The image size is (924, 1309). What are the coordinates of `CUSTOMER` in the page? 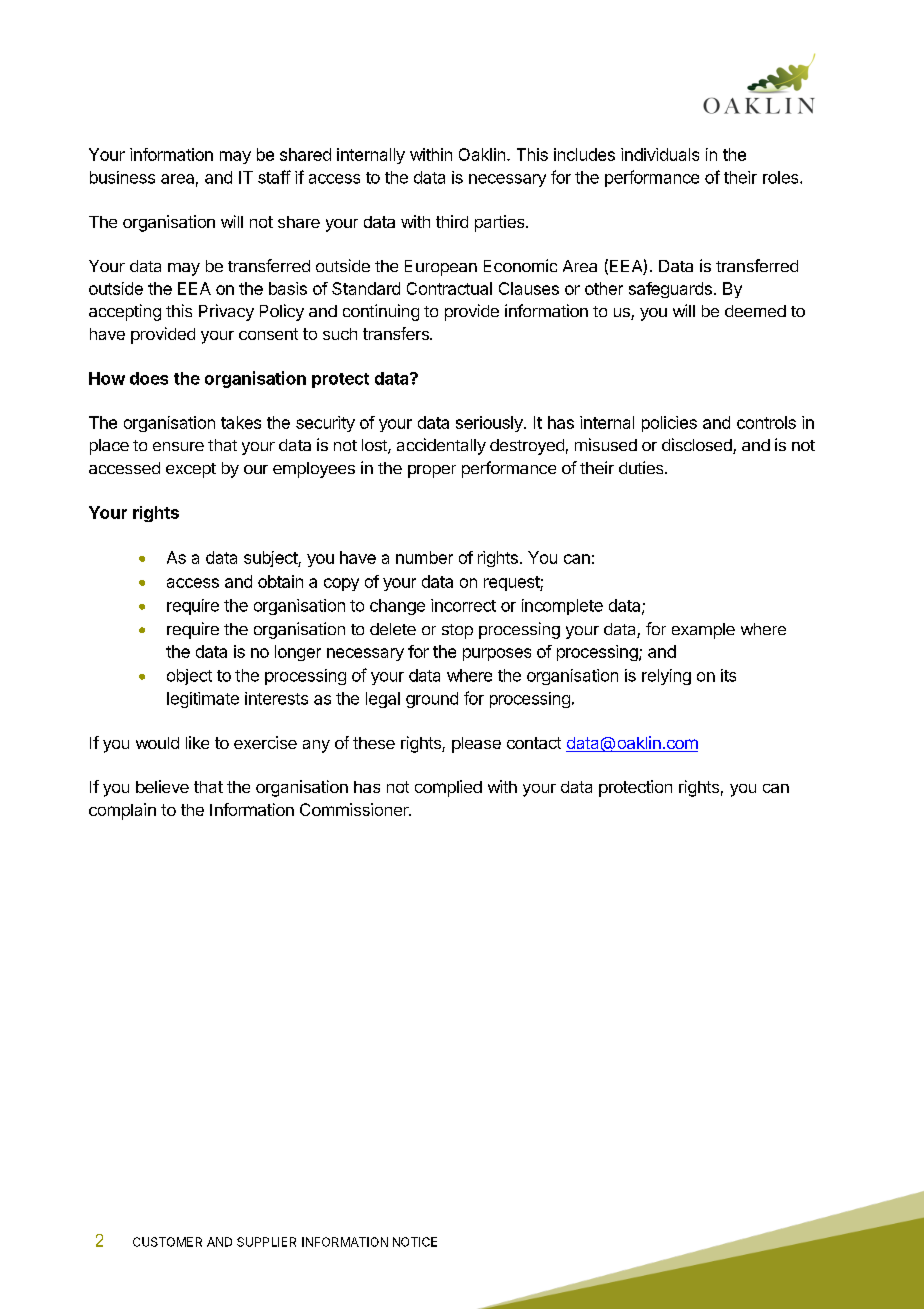 It's located at (167, 1242).
